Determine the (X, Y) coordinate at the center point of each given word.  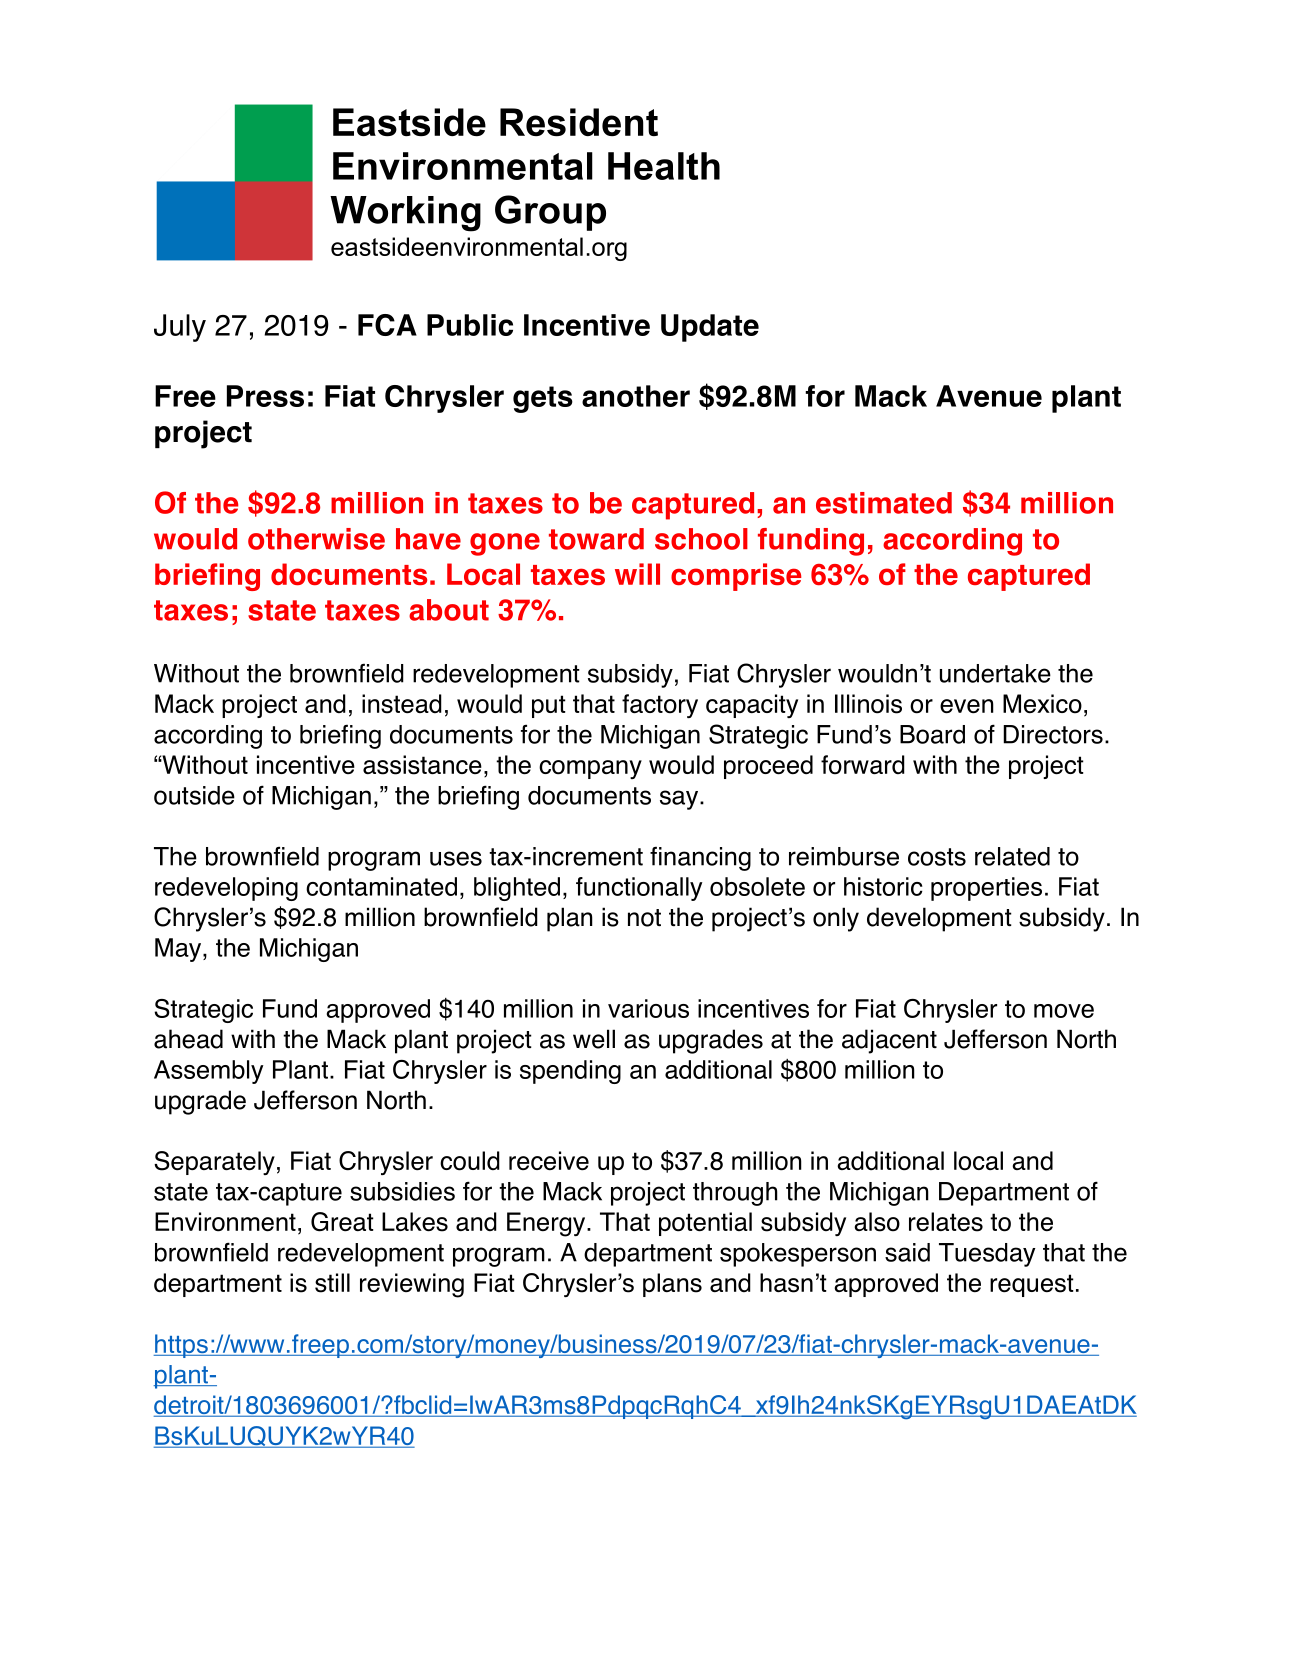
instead (402, 704)
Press (265, 396)
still (332, 1283)
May (179, 950)
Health (664, 166)
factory (660, 706)
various (648, 1008)
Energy (547, 1224)
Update (710, 328)
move (1064, 1011)
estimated (884, 503)
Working (405, 214)
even (967, 706)
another (636, 396)
